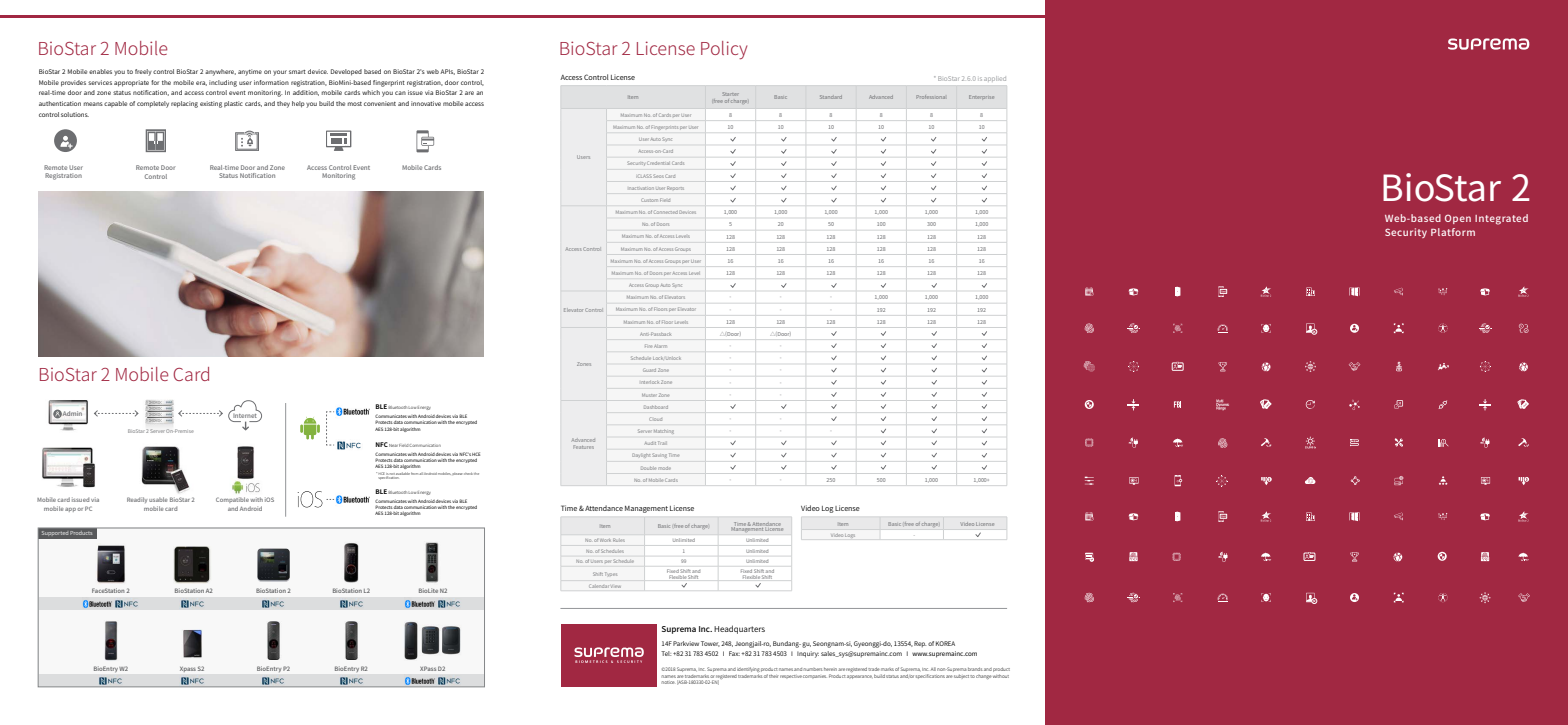 This page has width=1568, height=725. Describe the element at coordinates (649, 200) in the page. I see `Custom` at that location.
